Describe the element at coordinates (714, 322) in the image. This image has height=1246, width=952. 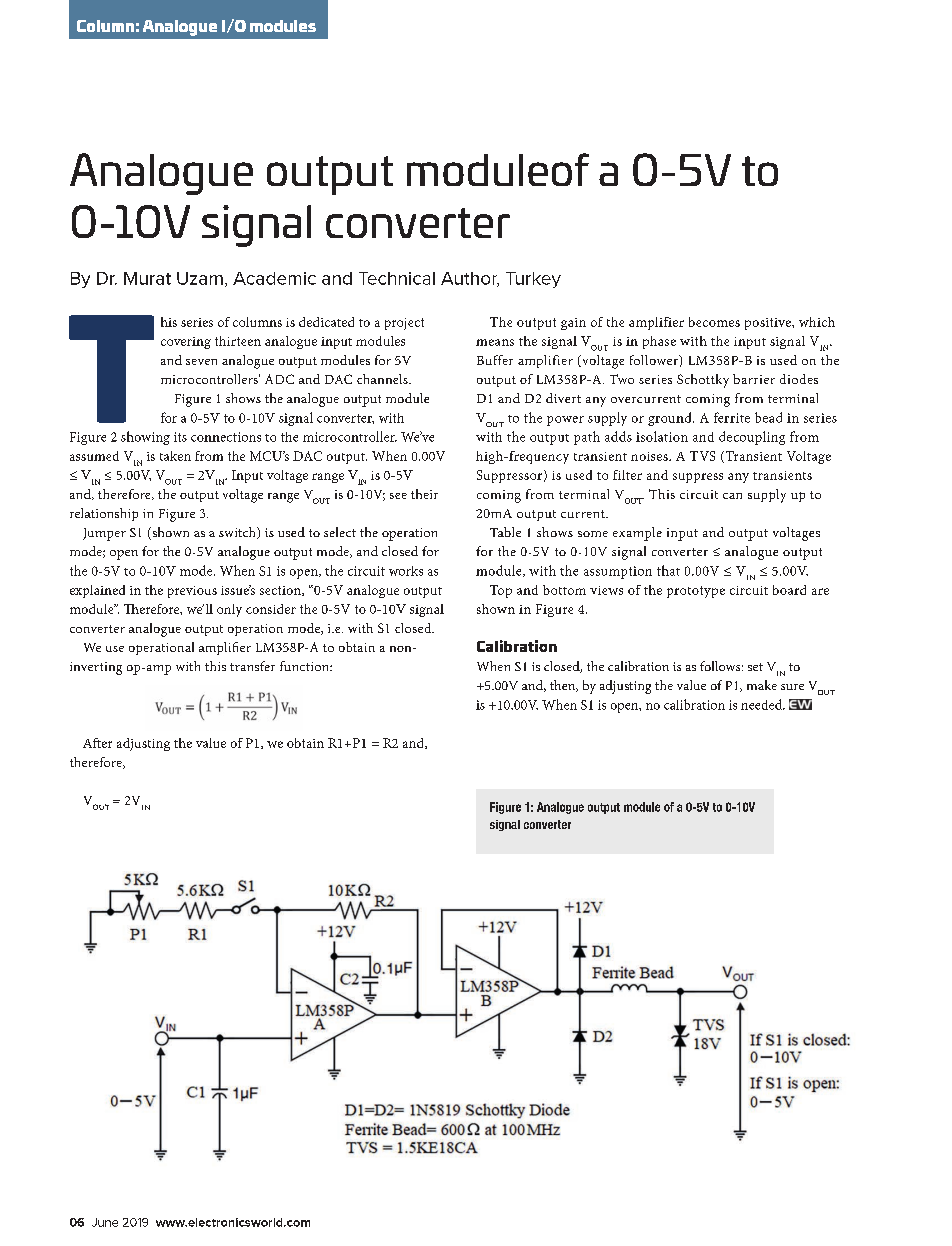
I see `becomes` at that location.
